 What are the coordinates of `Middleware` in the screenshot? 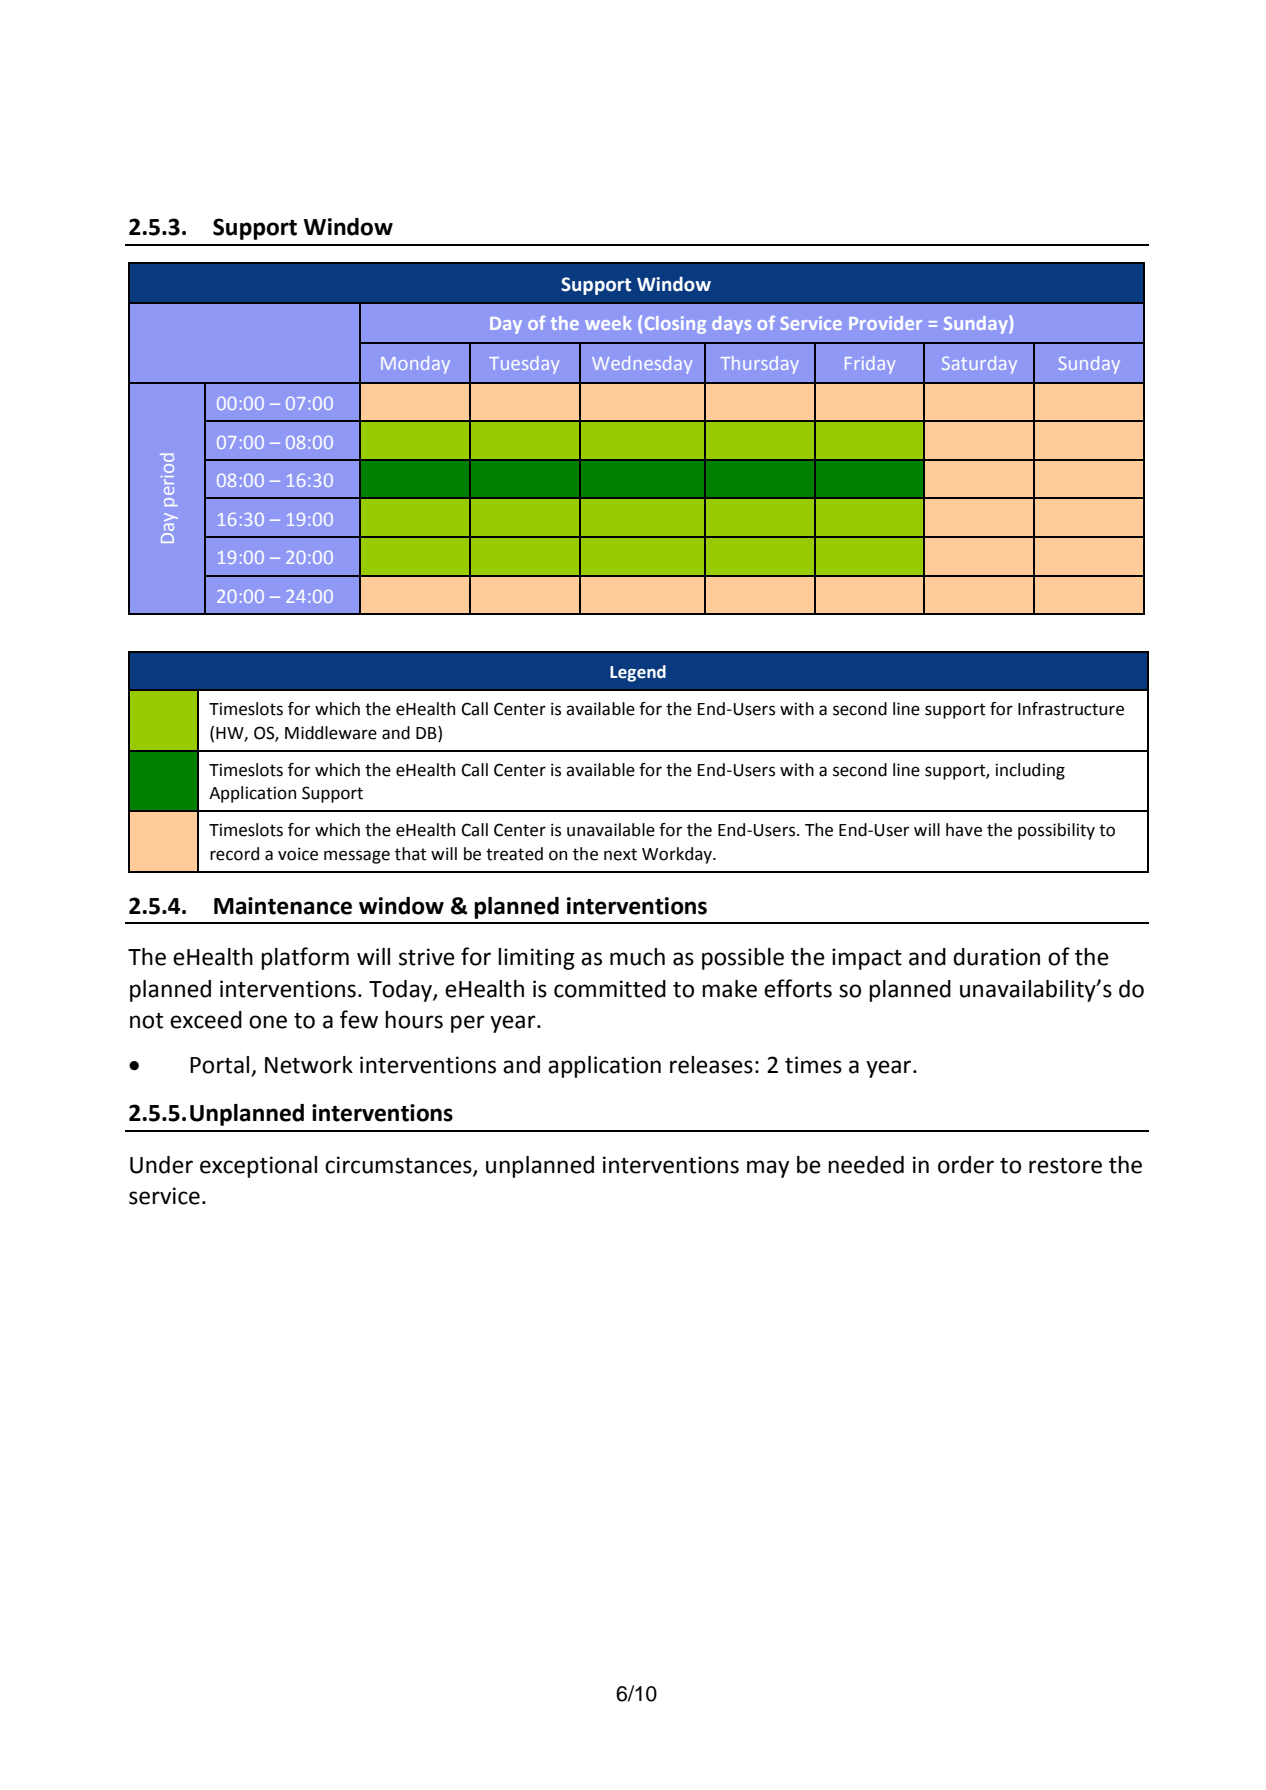 It's located at (331, 733).
